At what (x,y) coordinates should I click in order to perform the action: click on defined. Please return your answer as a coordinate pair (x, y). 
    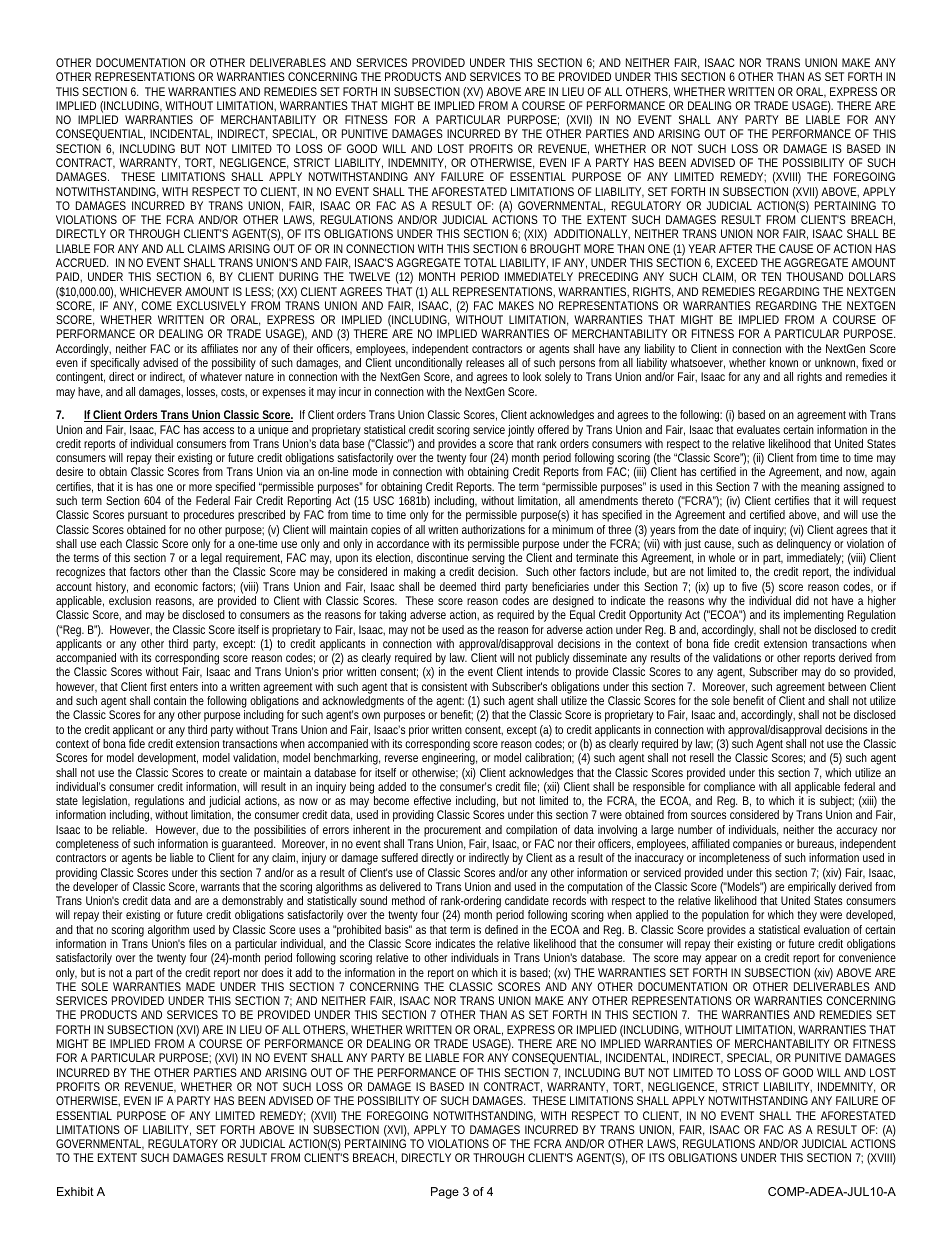
    Looking at the image, I should click on (501, 929).
